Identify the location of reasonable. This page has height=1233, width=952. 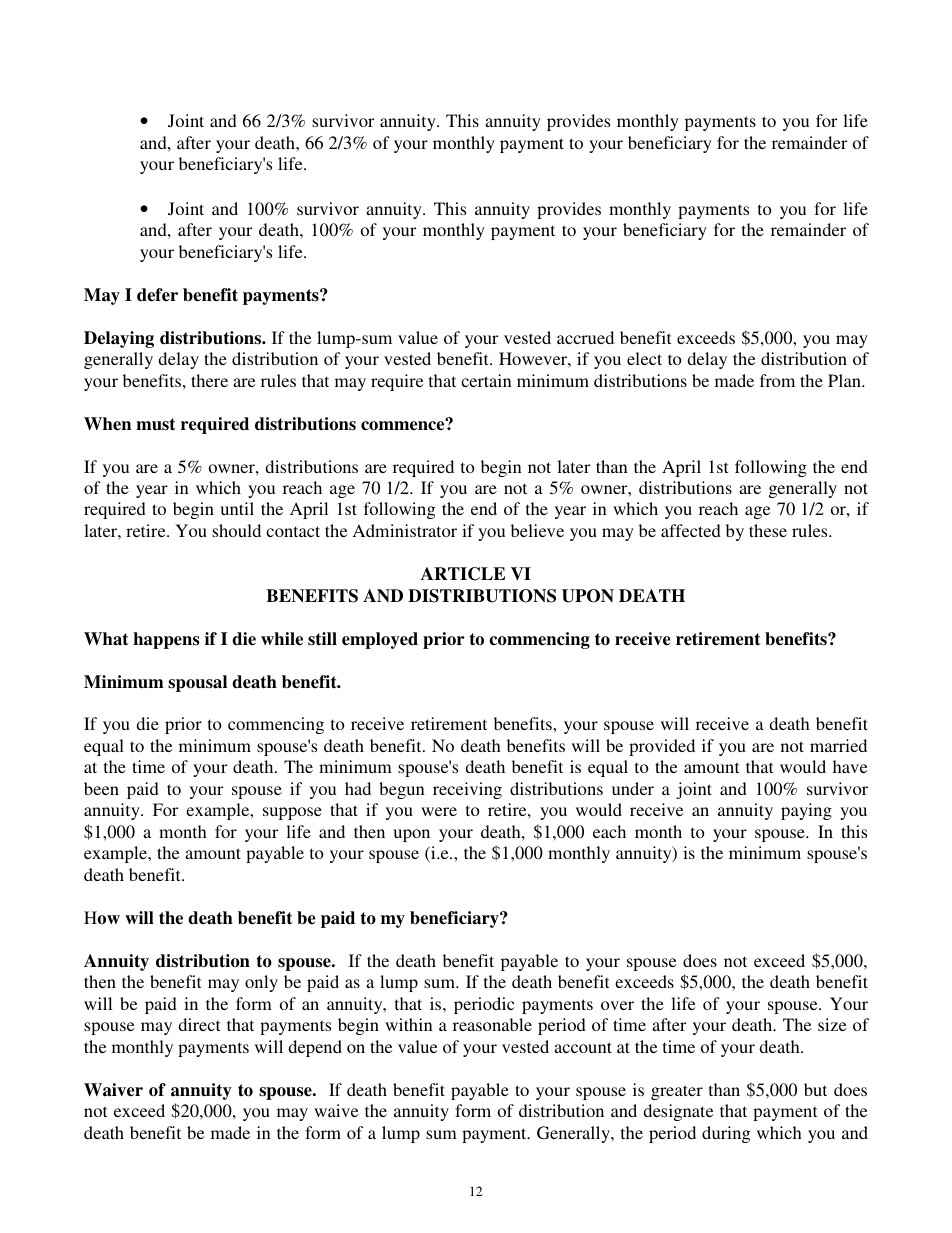
(492, 1024).
